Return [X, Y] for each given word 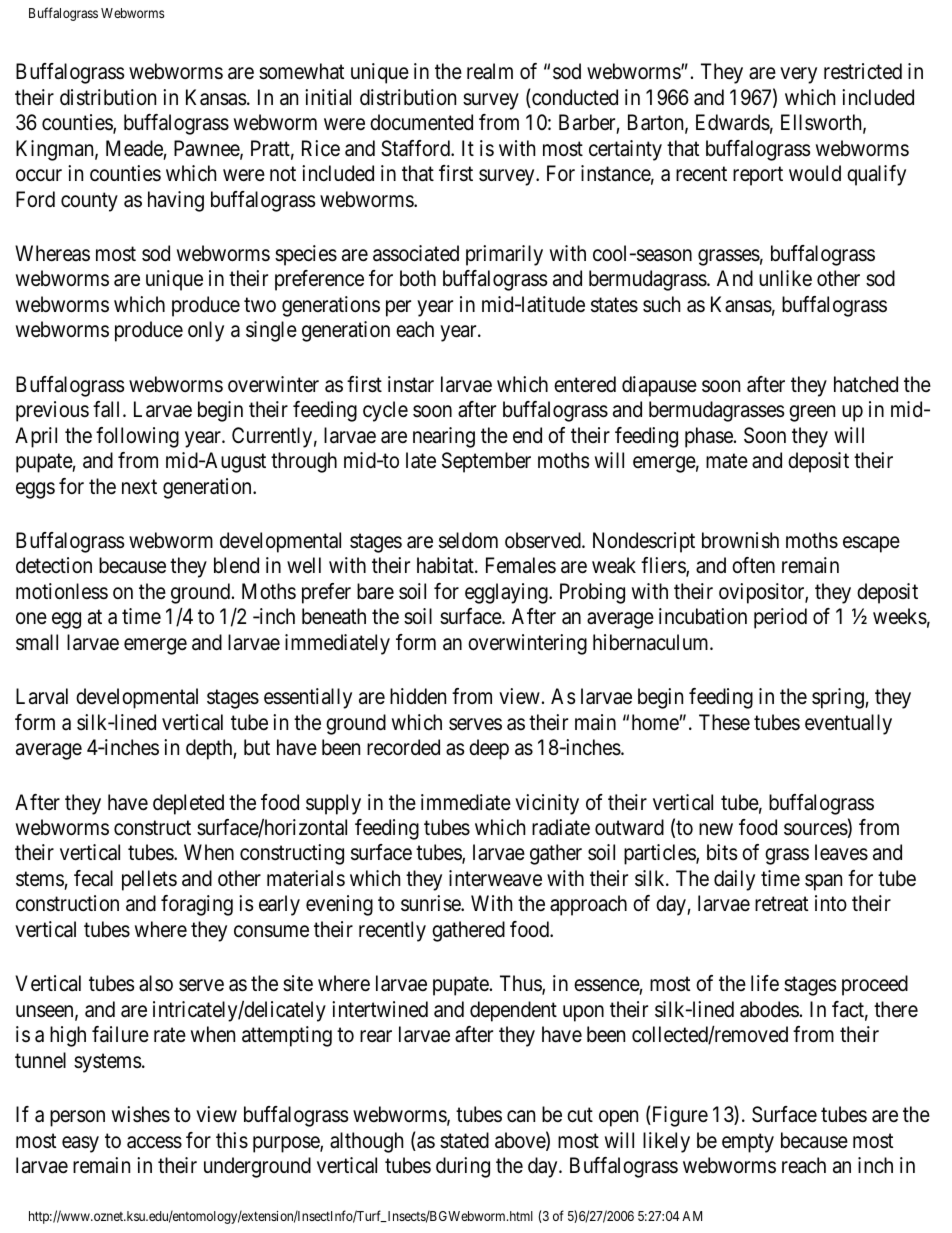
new [716, 829]
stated [464, 1140]
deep [489, 749]
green [812, 413]
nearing [444, 437]
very [798, 75]
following [137, 437]
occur [39, 175]
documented [421, 122]
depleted [188, 804]
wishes [141, 1114]
